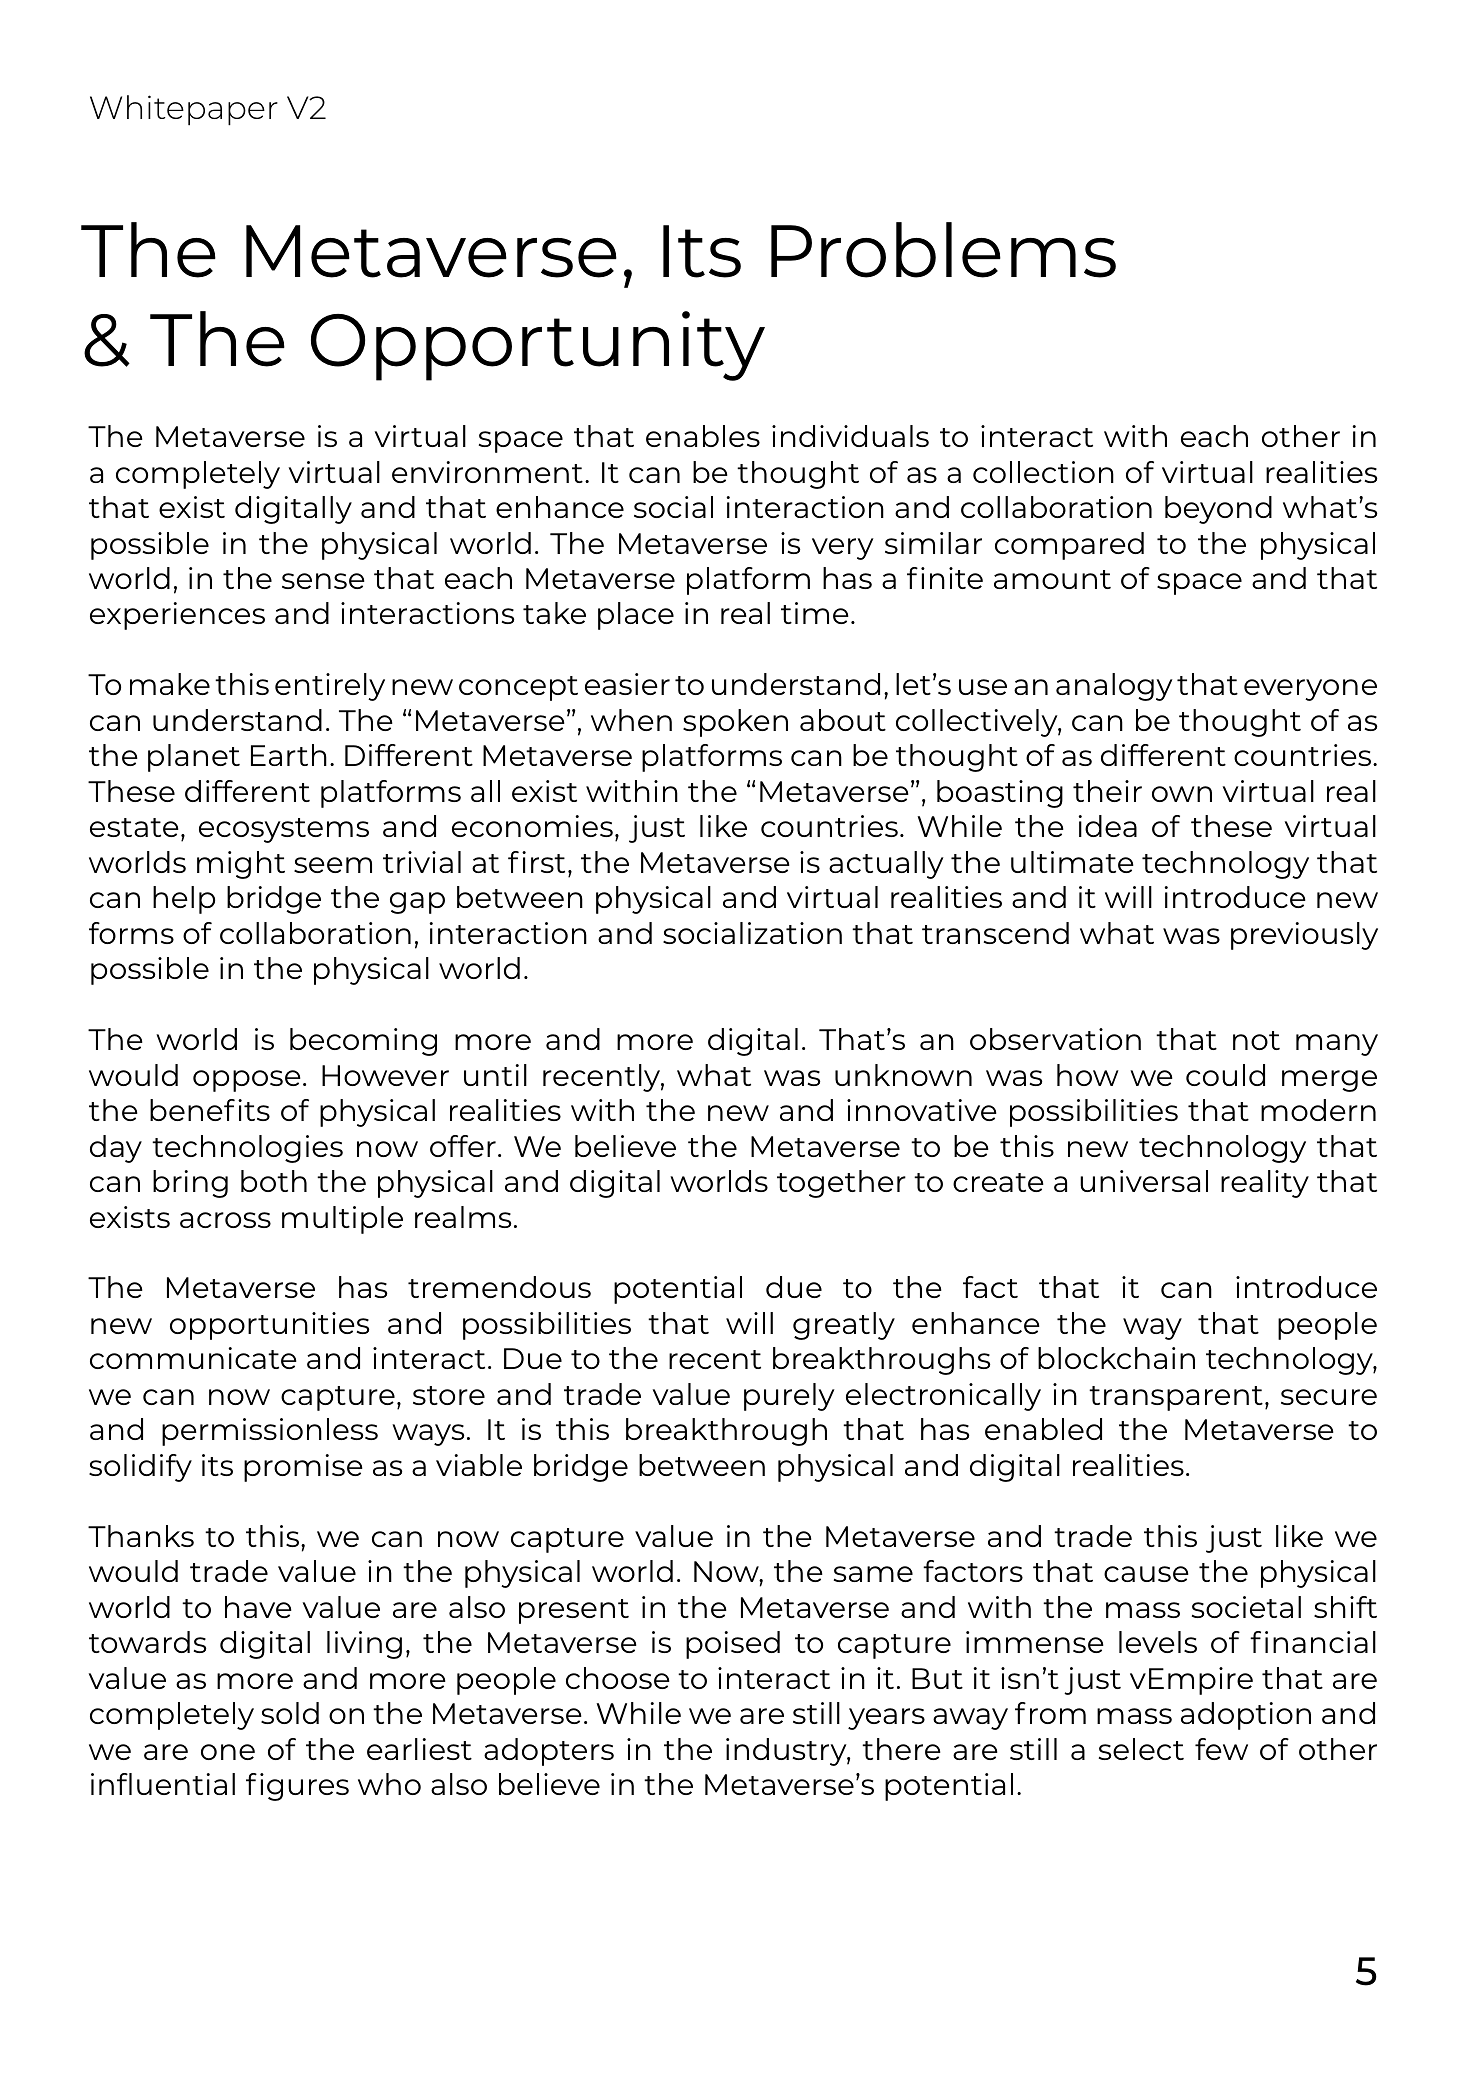 This document has width=1467, height=2074. I want to click on few, so click(1221, 1749).
